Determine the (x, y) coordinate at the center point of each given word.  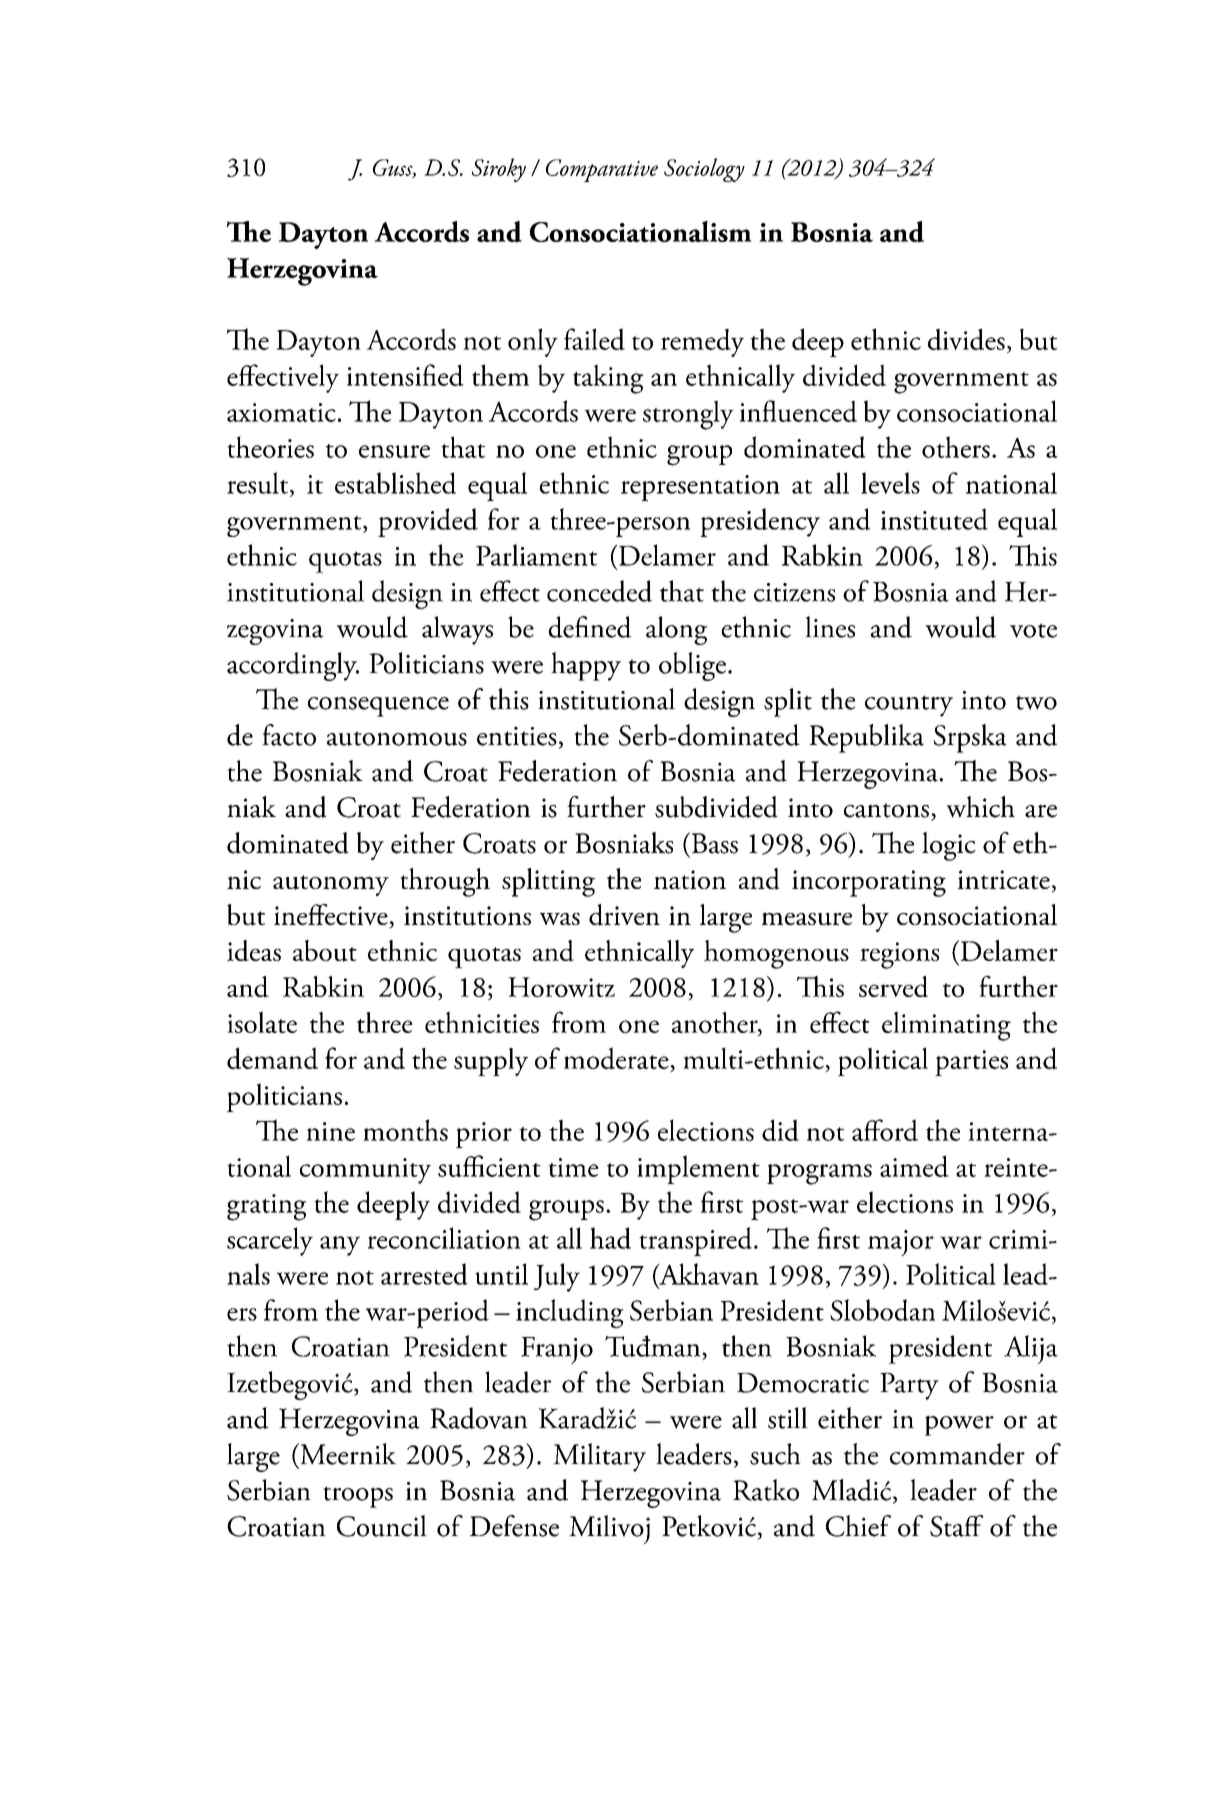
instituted (934, 519)
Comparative (602, 170)
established (395, 483)
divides (966, 339)
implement (698, 1169)
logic (949, 846)
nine (330, 1131)
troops (358, 1497)
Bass (713, 843)
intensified (405, 375)
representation (700, 488)
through (445, 882)
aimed (914, 1166)
